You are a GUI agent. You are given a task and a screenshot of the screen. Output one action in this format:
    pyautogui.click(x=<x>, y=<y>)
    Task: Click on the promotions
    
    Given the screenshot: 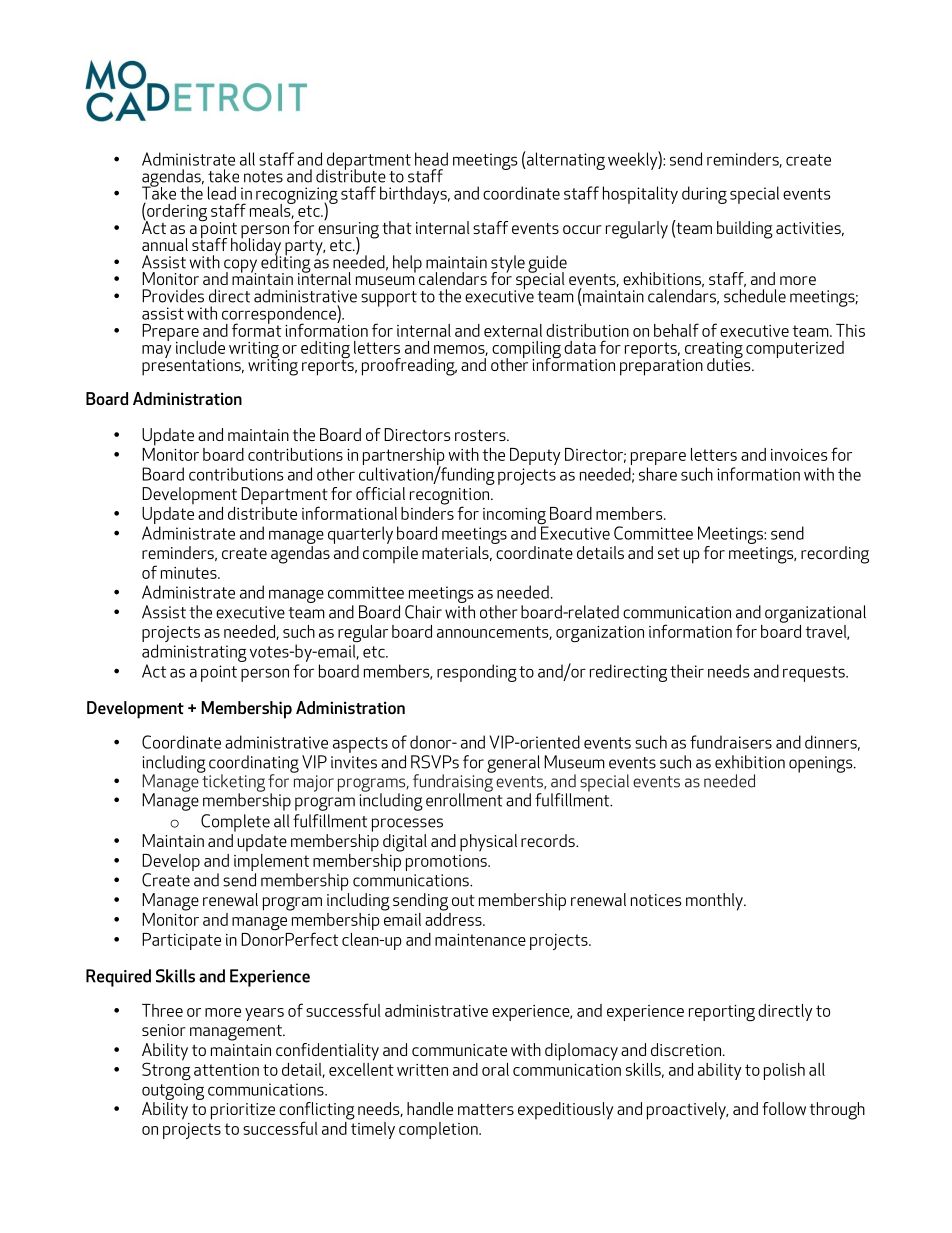 What is the action you would take?
    pyautogui.click(x=447, y=863)
